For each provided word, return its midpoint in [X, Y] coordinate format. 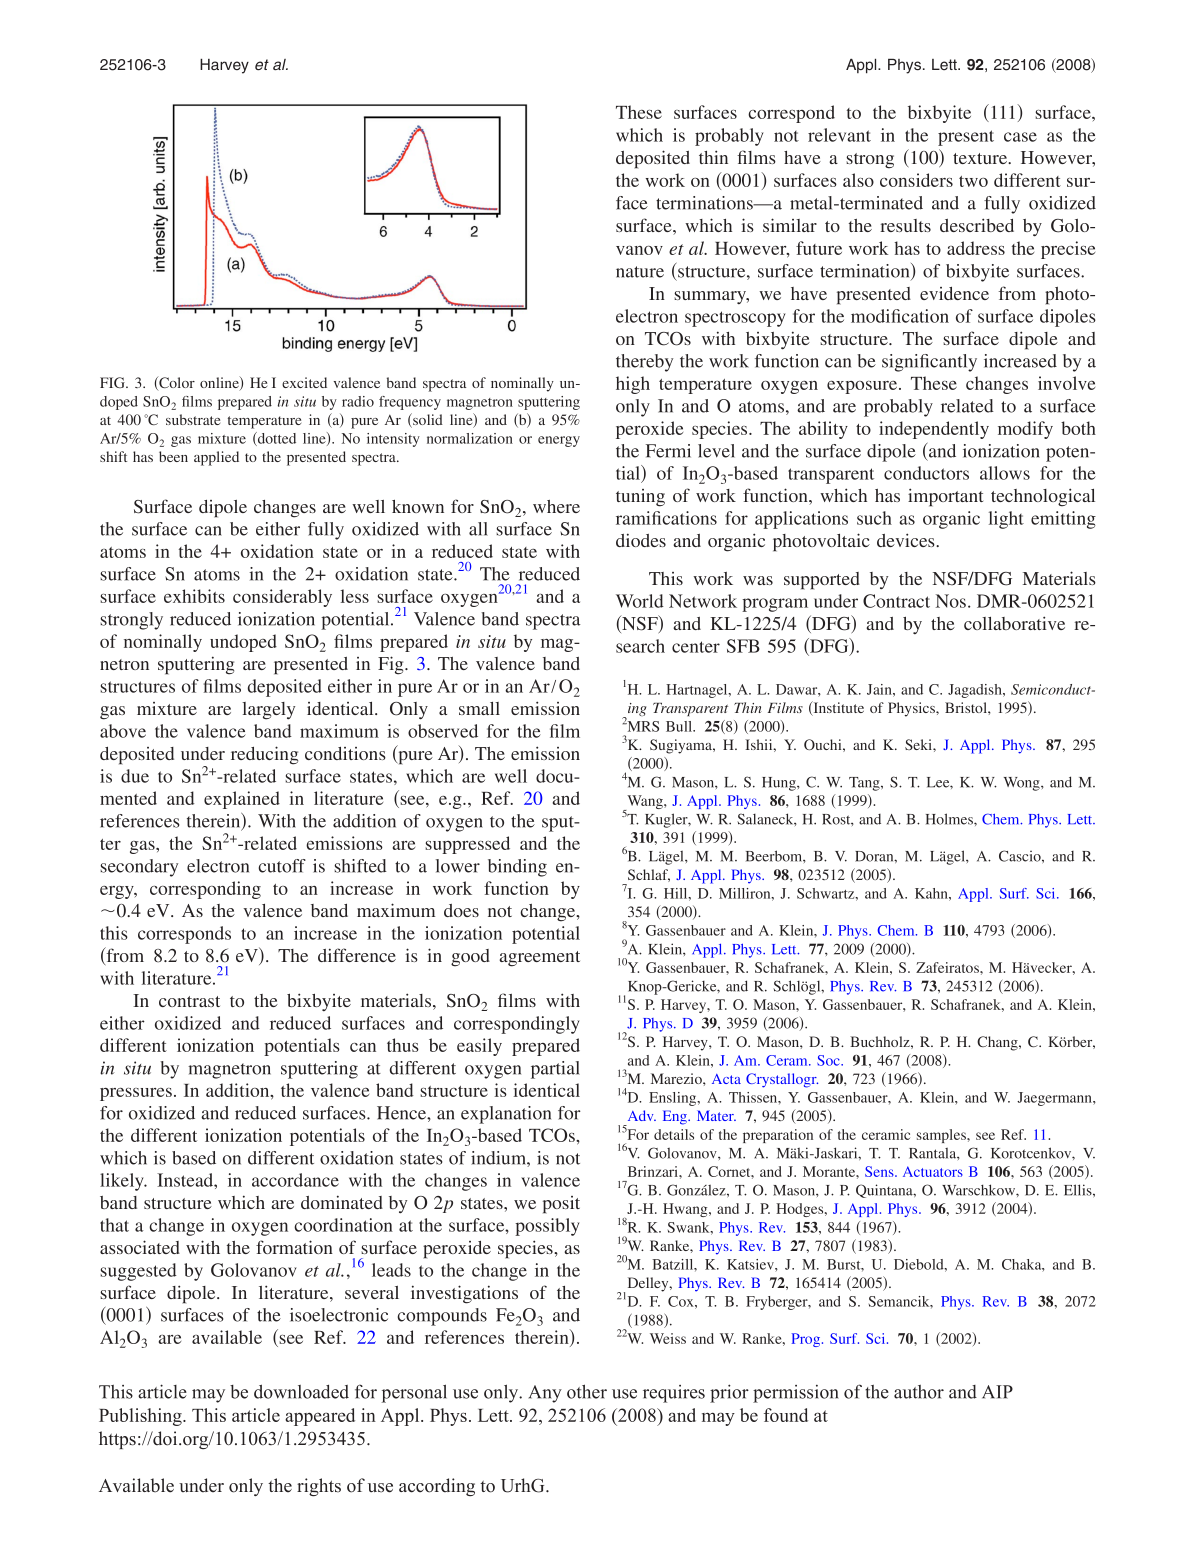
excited [304, 382]
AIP [997, 1392]
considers [916, 180]
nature [640, 272]
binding [517, 868]
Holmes [950, 819]
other [587, 1391]
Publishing [141, 1417]
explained [242, 800]
